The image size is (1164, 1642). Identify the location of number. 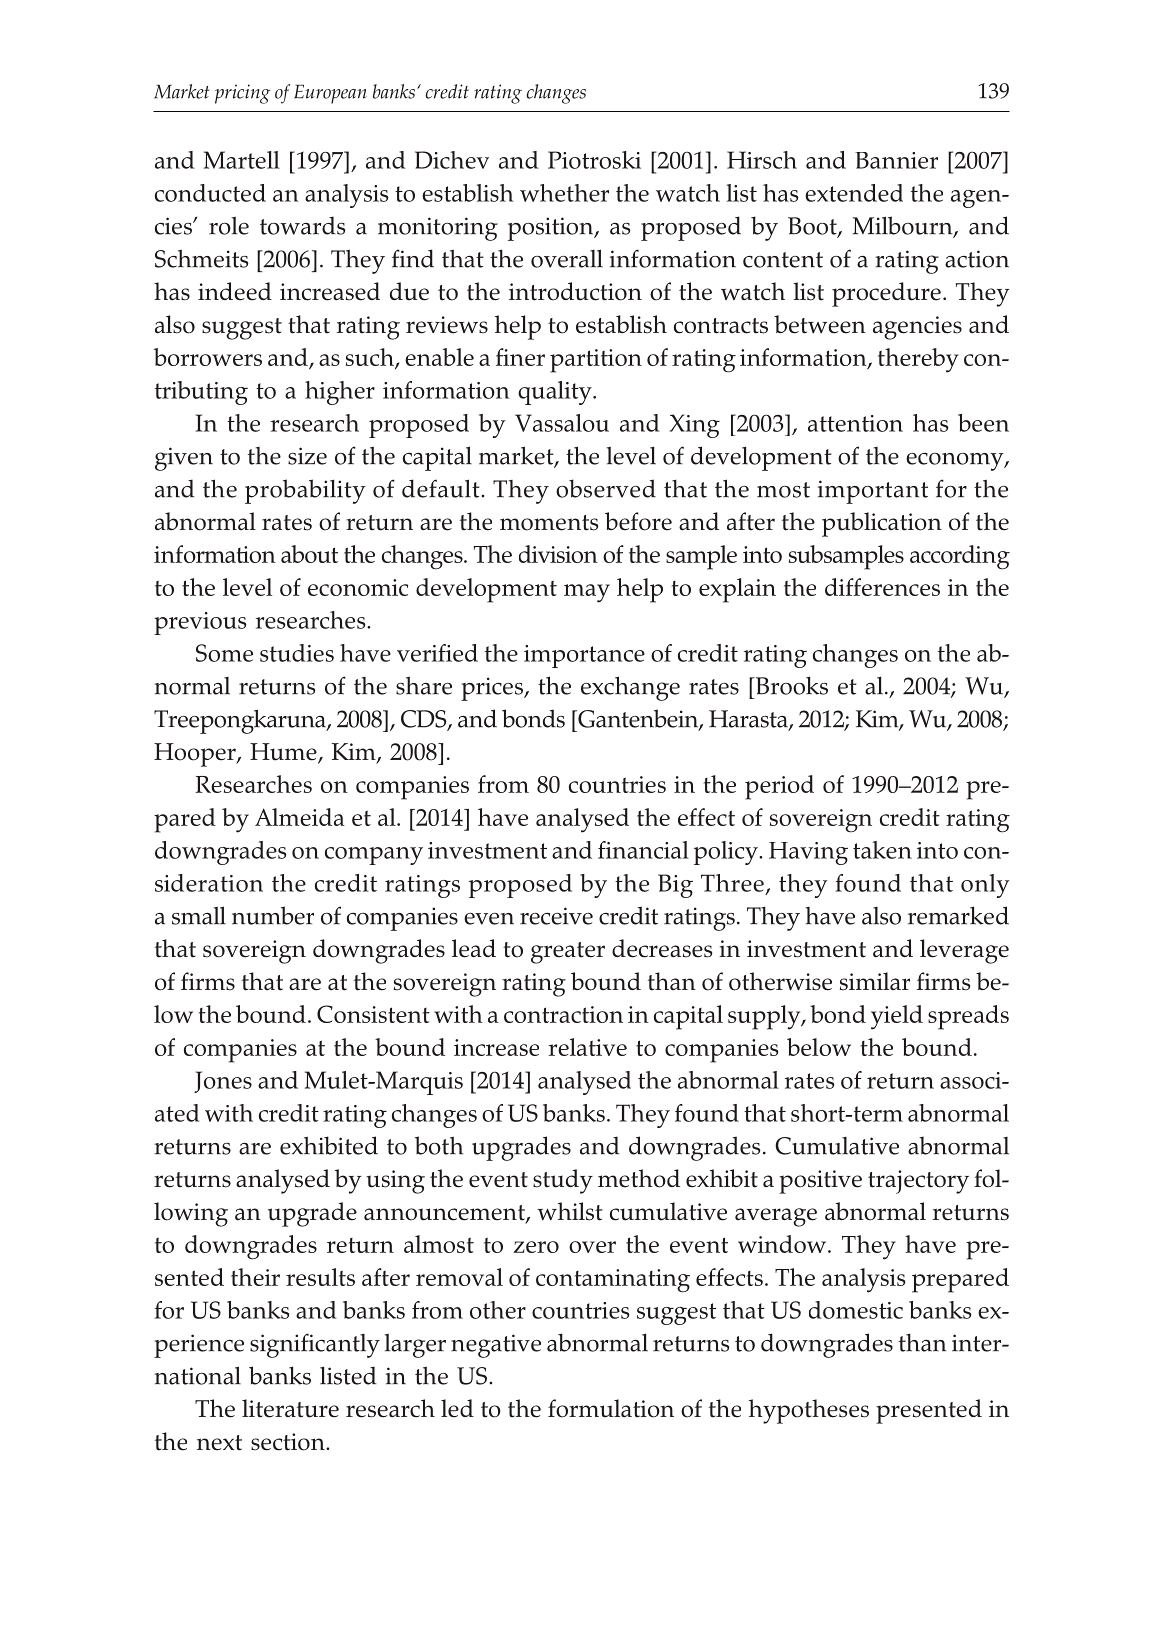
(273, 915).
